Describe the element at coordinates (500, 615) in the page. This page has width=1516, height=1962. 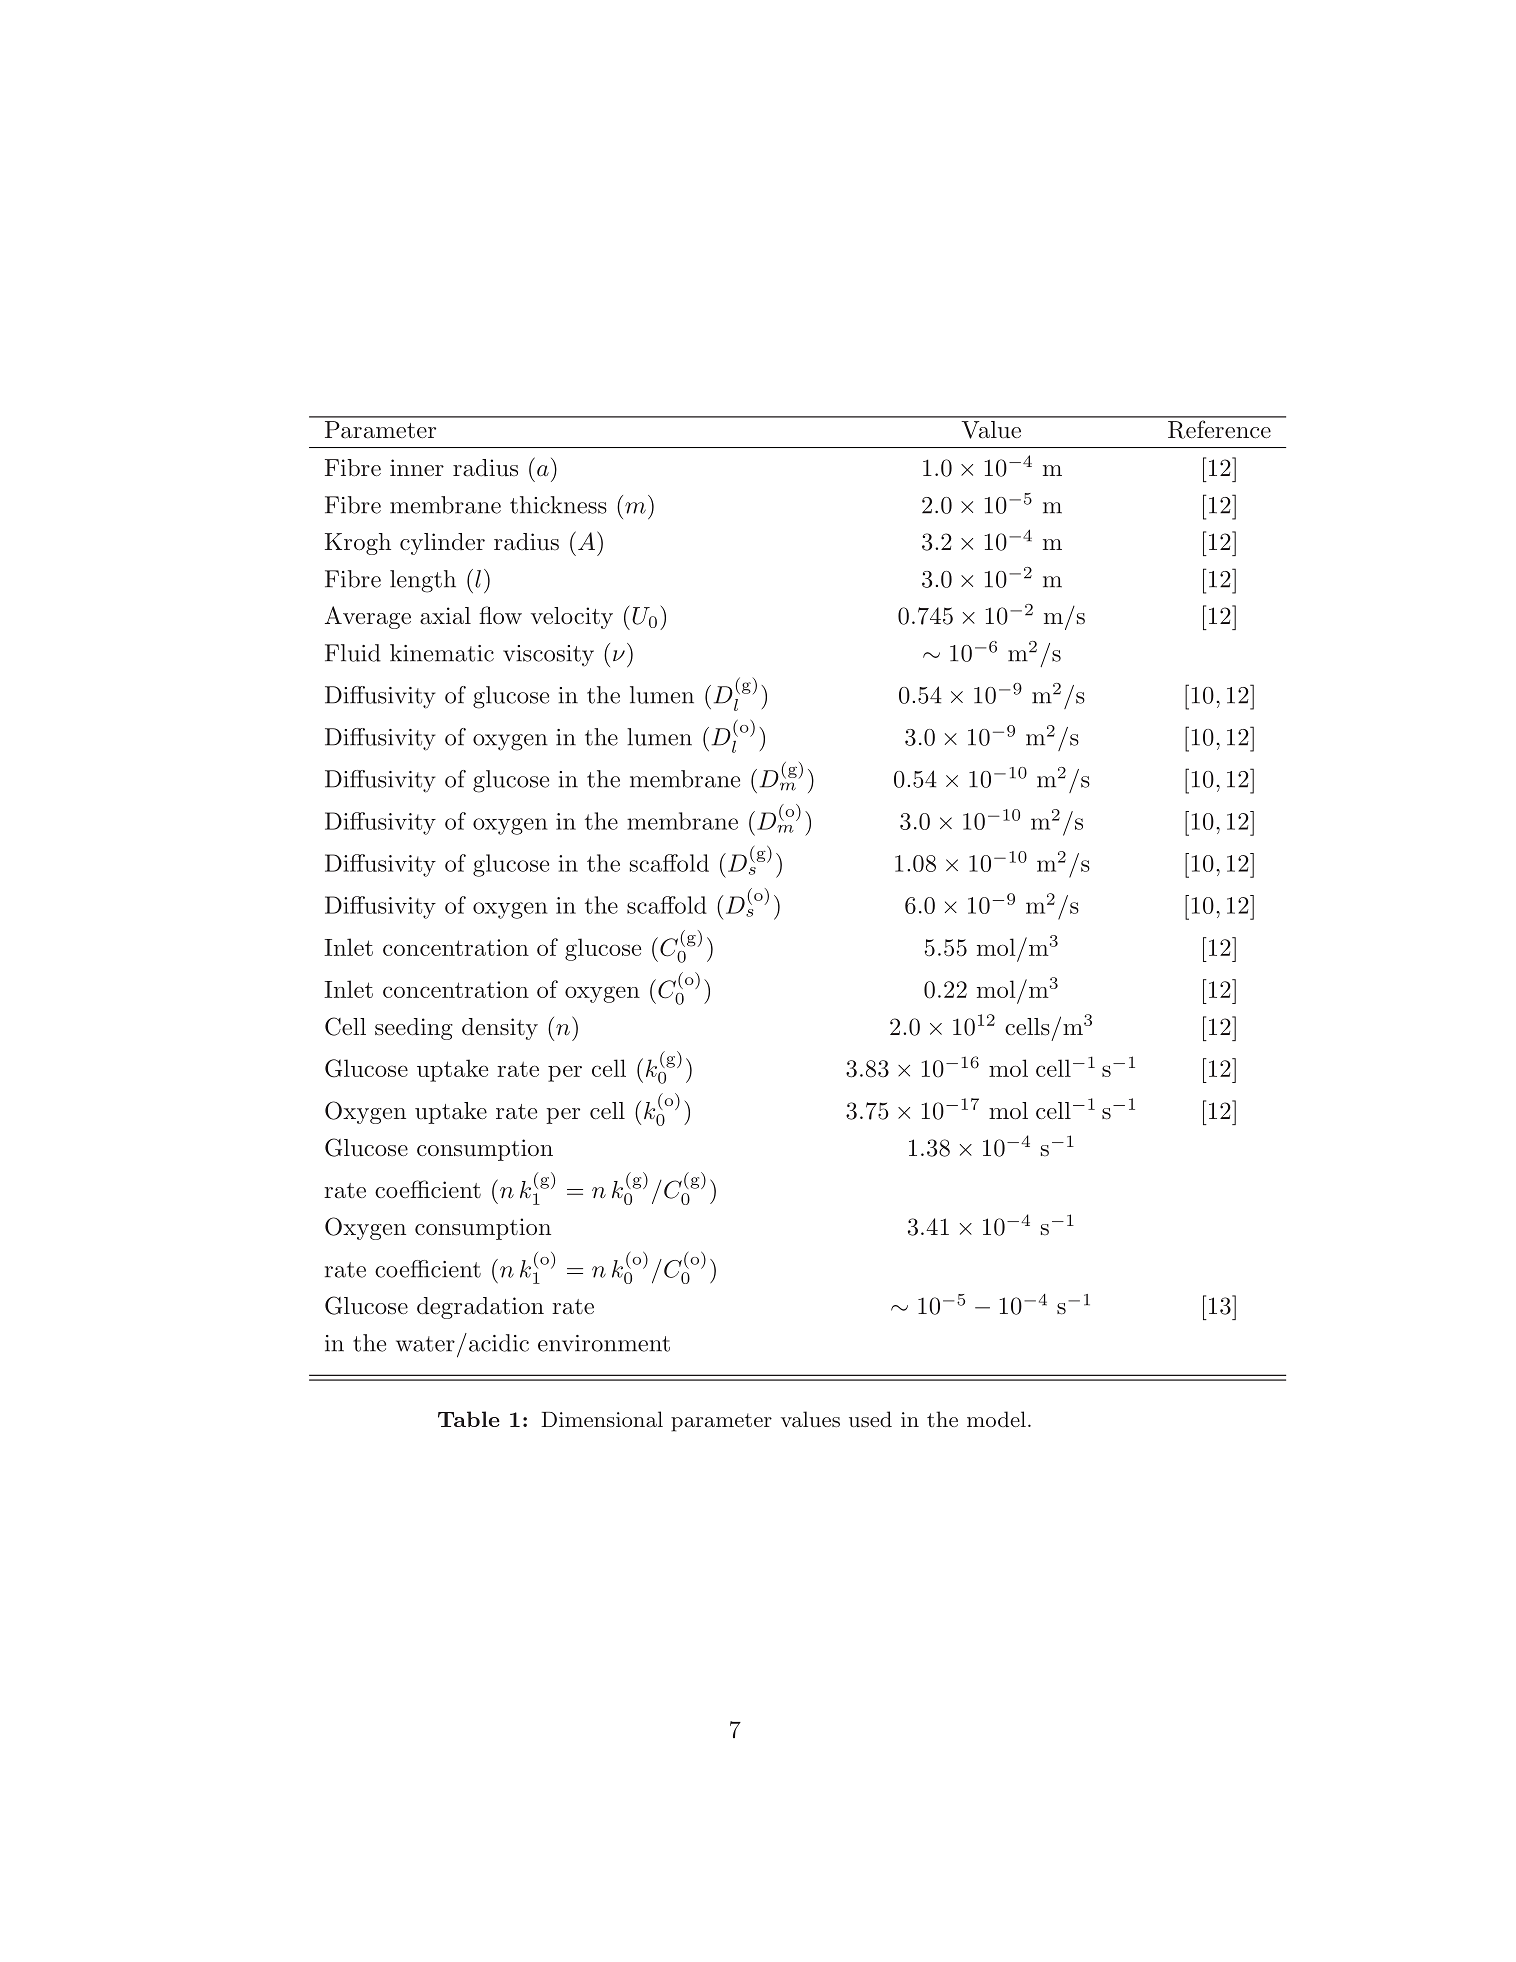
I see `flow` at that location.
